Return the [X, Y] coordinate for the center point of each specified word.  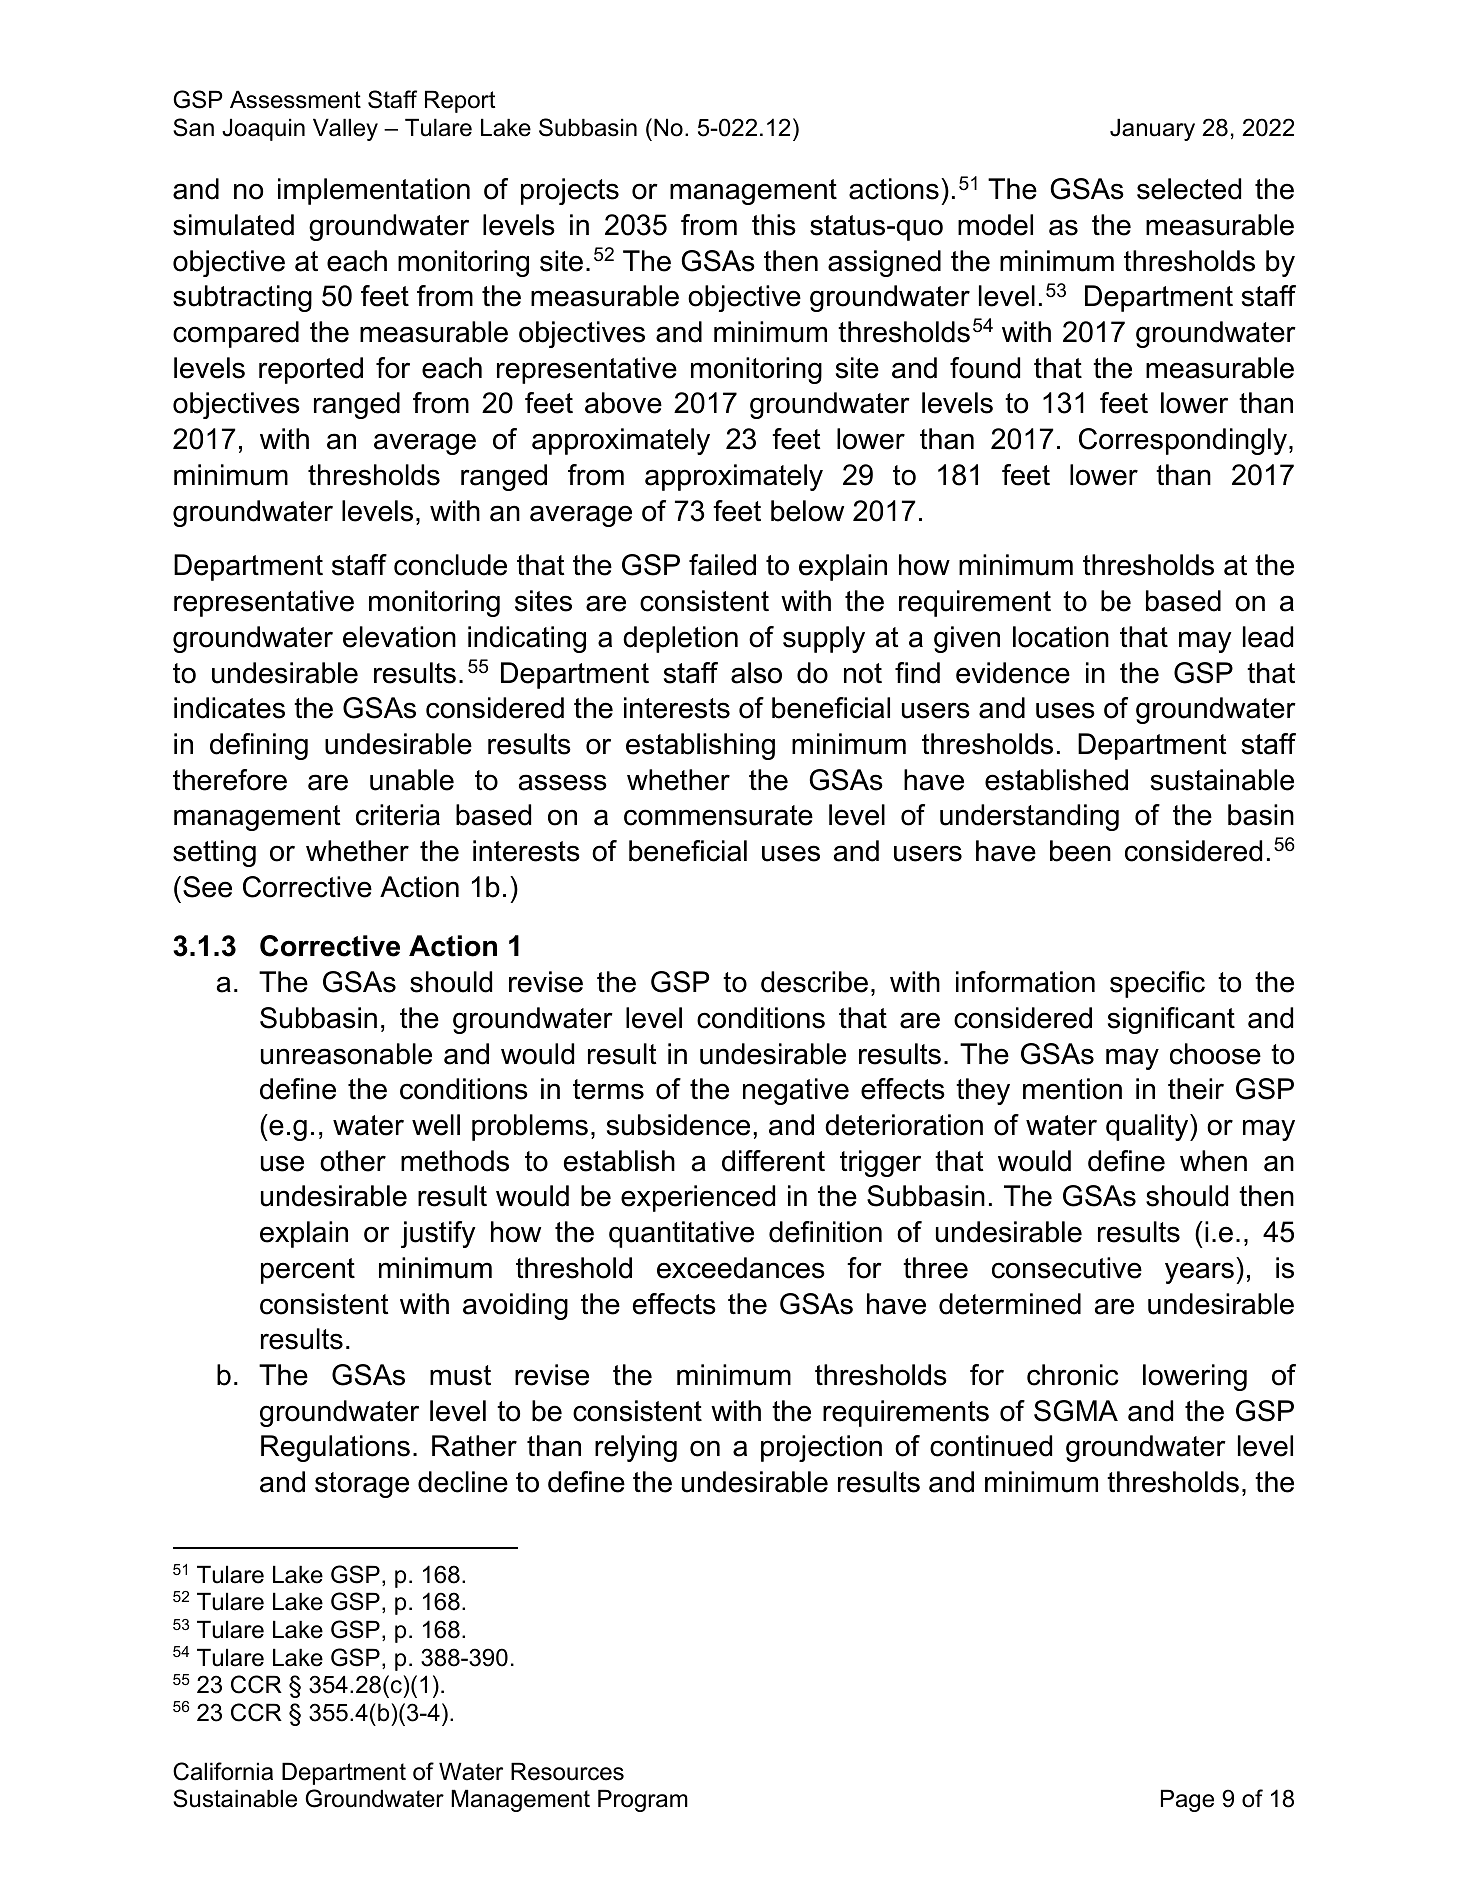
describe [814, 982]
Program [643, 1800]
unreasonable [346, 1054]
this [774, 225]
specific [1157, 984]
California [223, 1771]
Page [1187, 1800]
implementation [374, 191]
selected [1189, 189]
